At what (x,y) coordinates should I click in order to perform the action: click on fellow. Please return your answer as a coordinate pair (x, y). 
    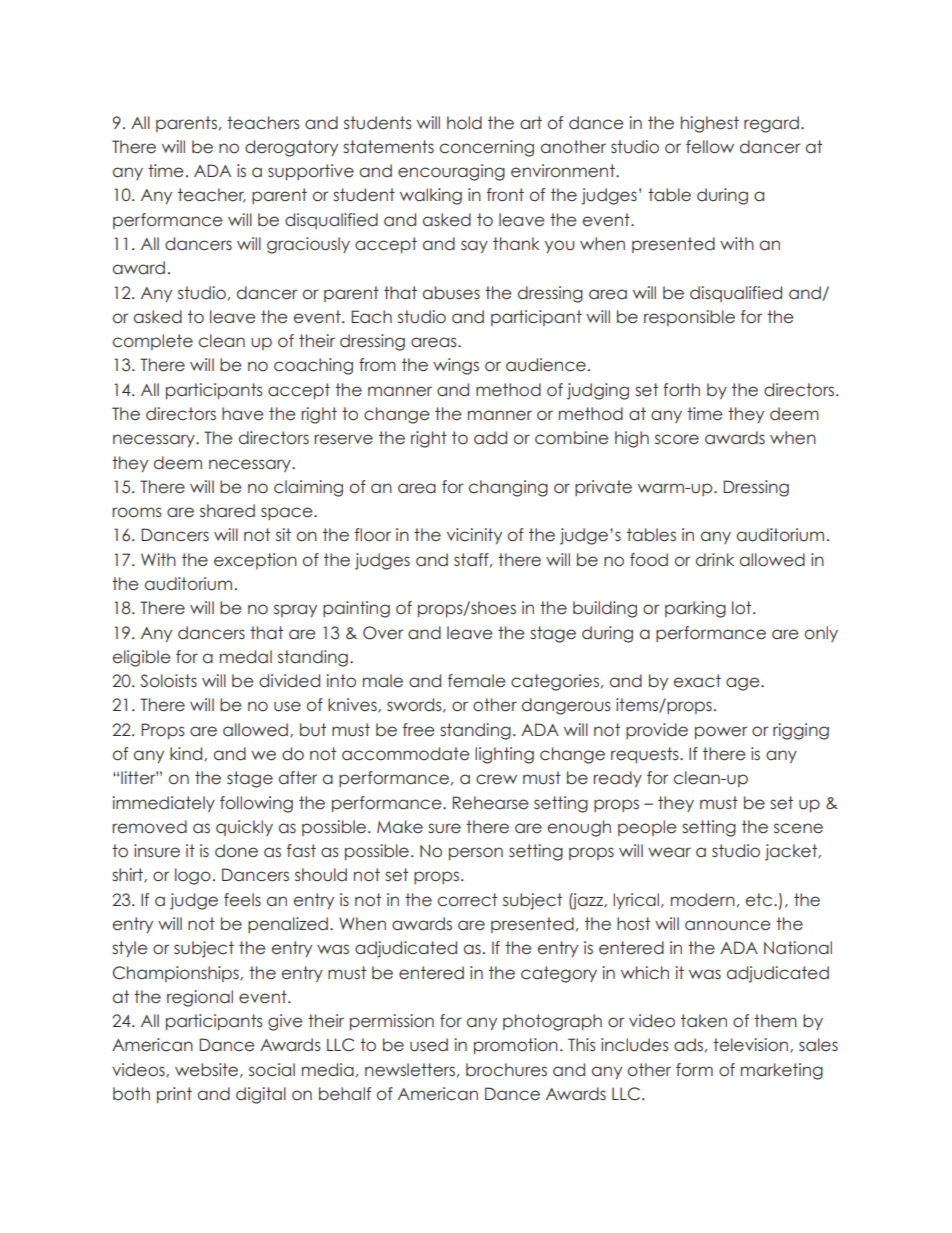
    Looking at the image, I should click on (710, 147).
